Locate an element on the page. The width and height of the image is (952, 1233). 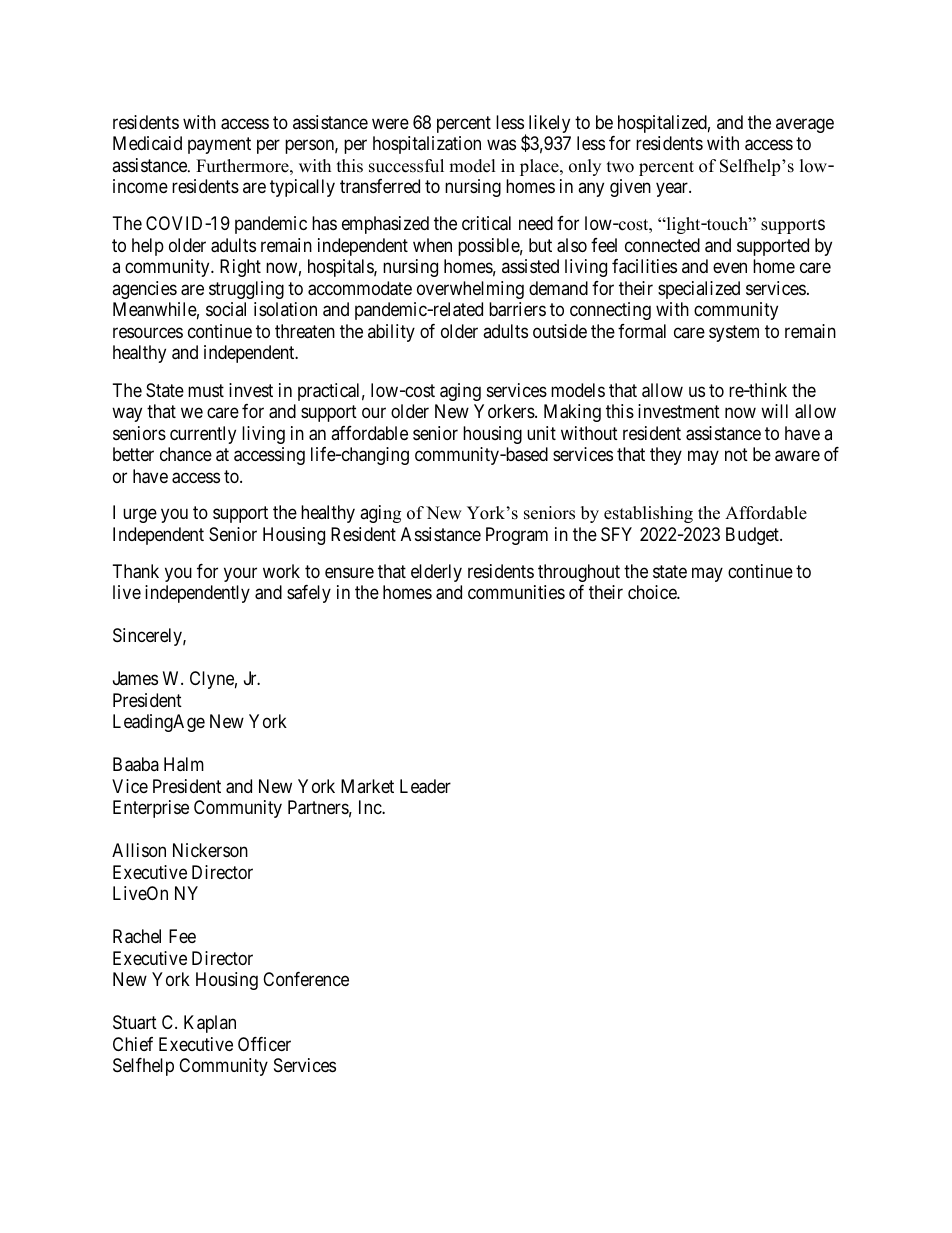
Kaplan is located at coordinates (210, 1024).
